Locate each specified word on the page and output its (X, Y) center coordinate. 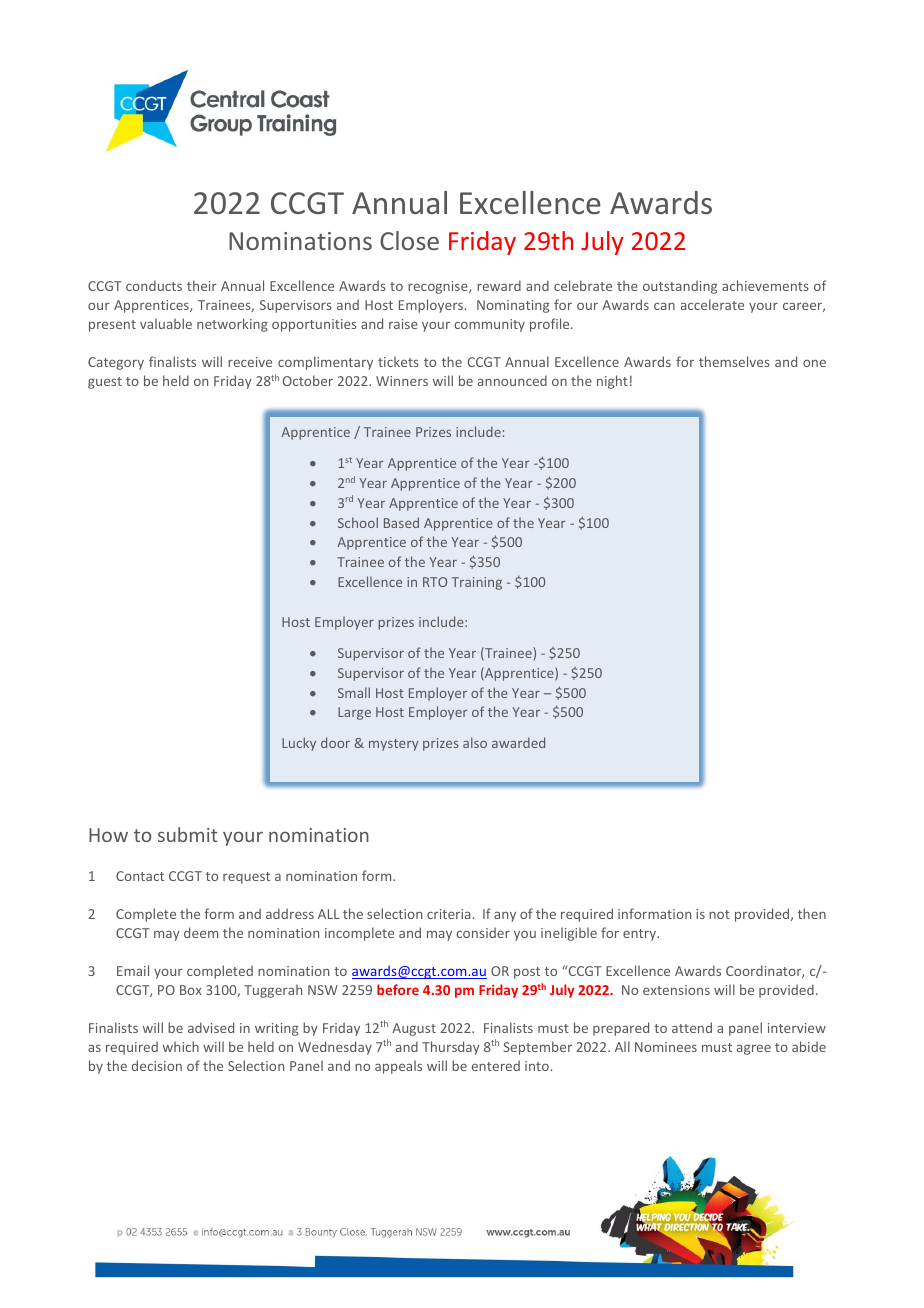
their (202, 285)
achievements (765, 285)
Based (401, 522)
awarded (518, 742)
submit (188, 834)
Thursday (451, 1048)
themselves (734, 361)
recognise (439, 287)
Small (354, 692)
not (719, 914)
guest (105, 383)
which (181, 1046)
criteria (448, 914)
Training (477, 583)
